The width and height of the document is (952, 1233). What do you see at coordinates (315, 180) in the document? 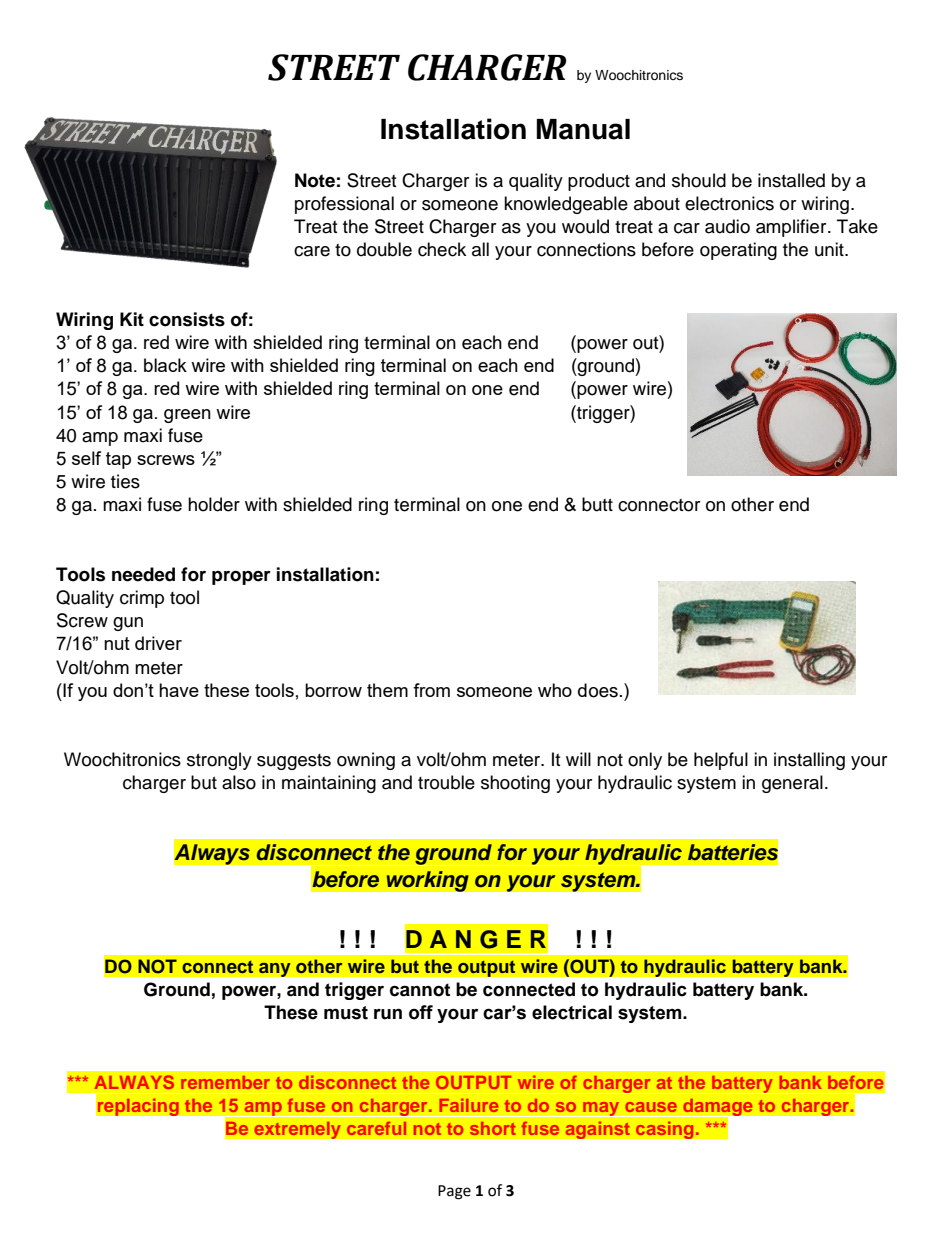
I see `Note` at bounding box center [315, 180].
